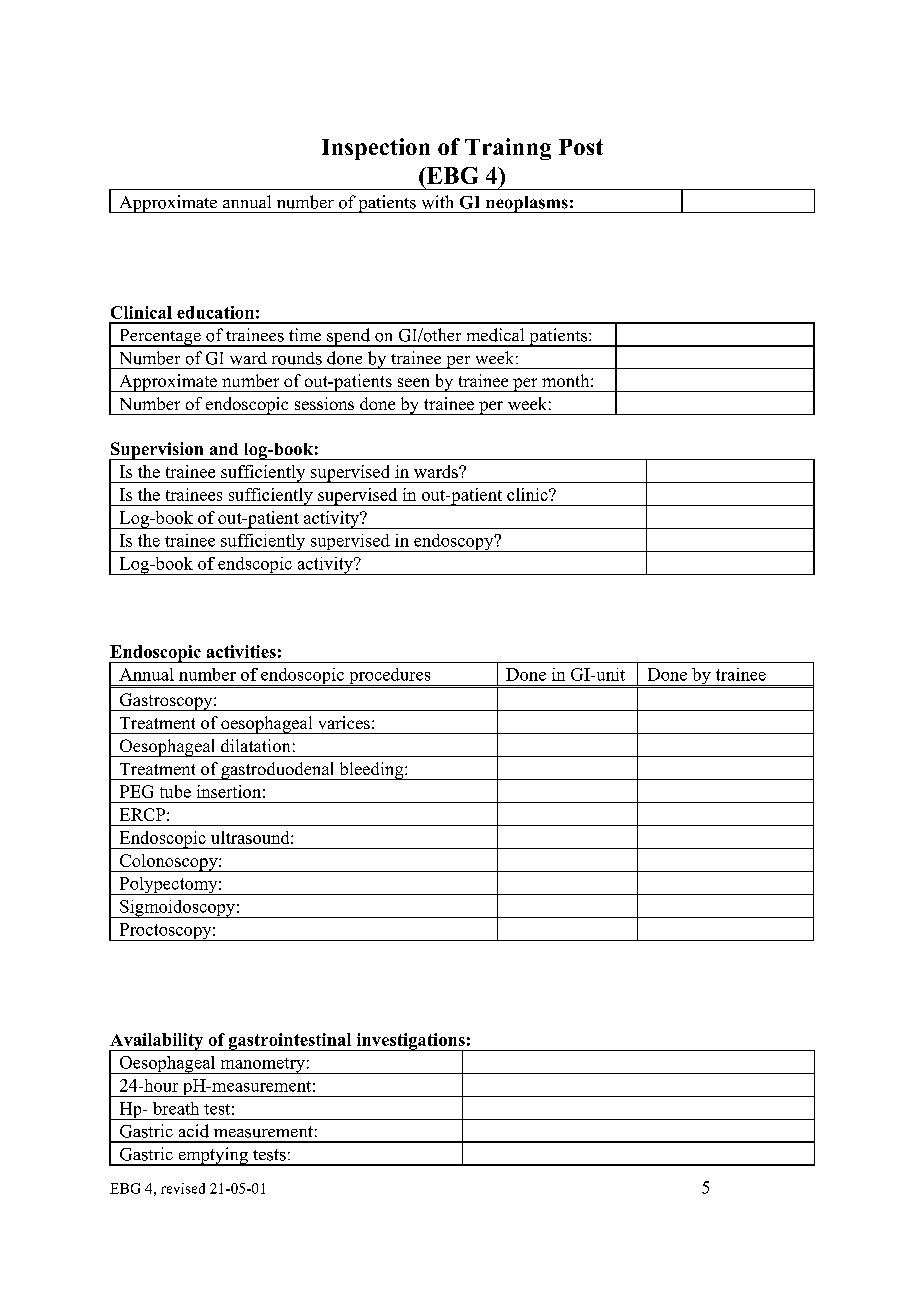 This image has height=1308, width=924. What do you see at coordinates (215, 312) in the image?
I see `education` at bounding box center [215, 312].
